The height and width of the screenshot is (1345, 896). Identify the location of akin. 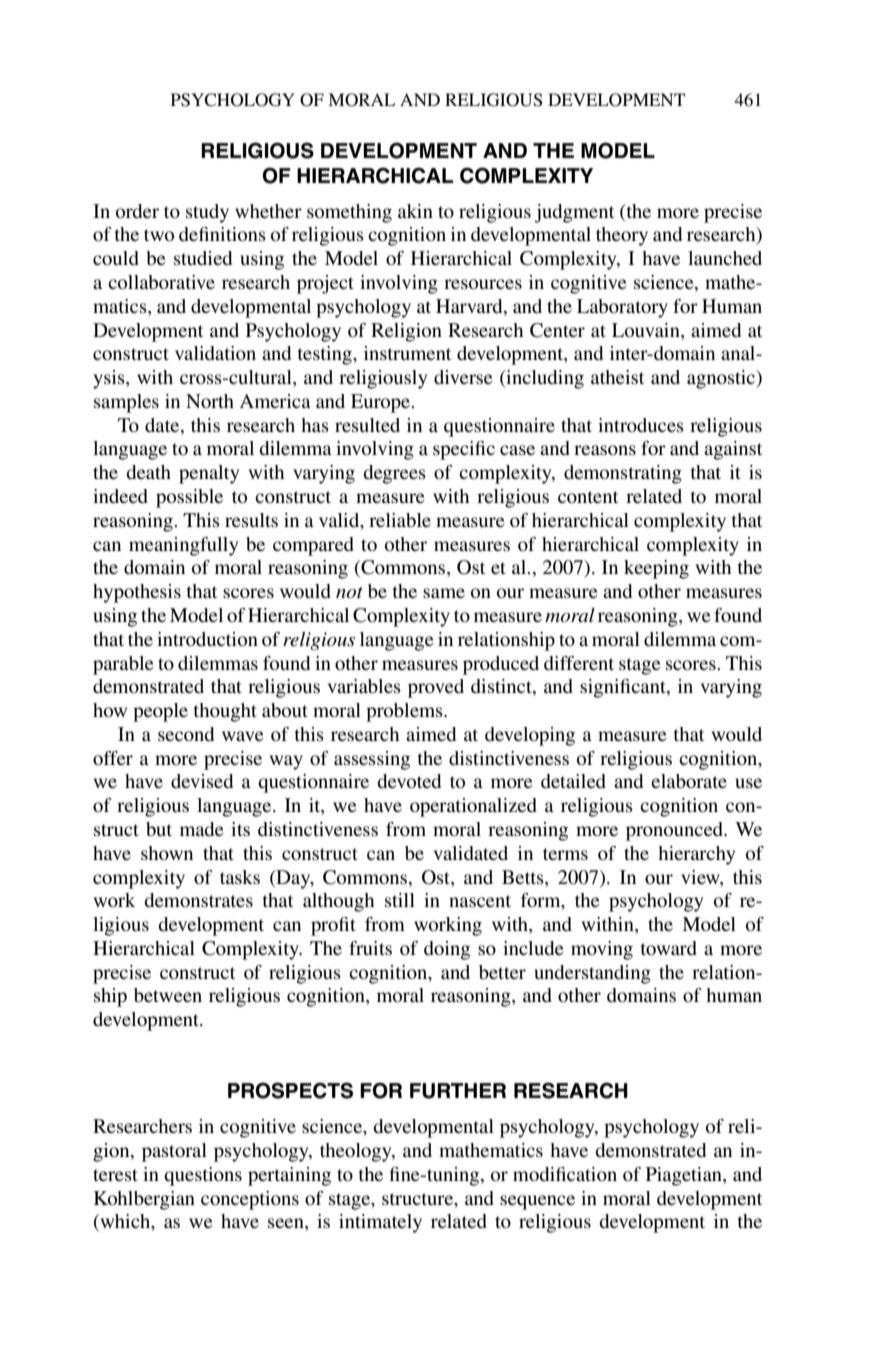
(415, 211).
